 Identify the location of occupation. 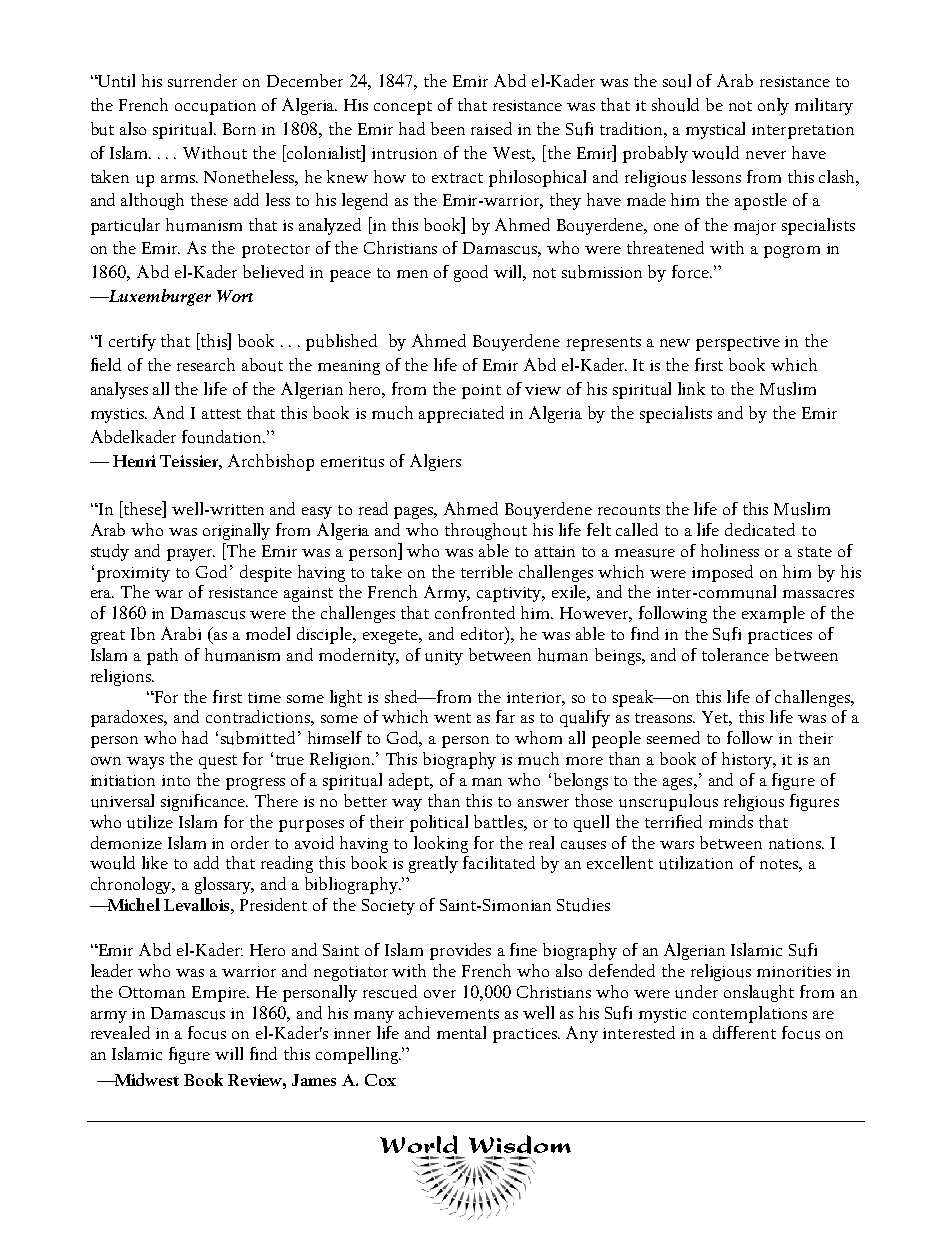
(215, 107).
